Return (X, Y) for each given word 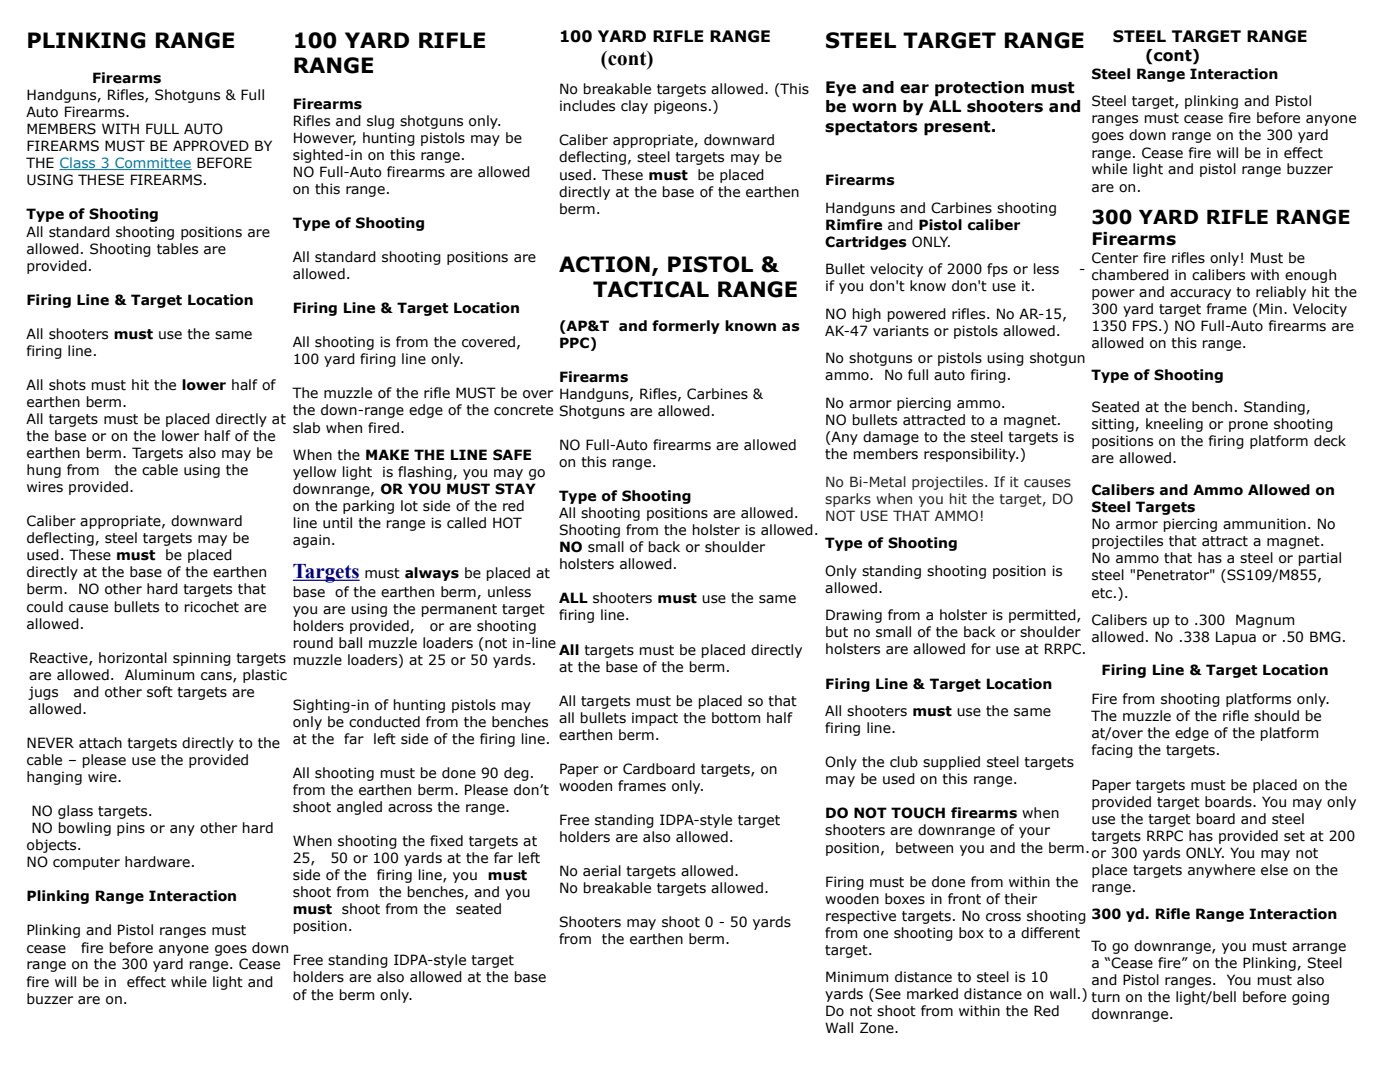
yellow (314, 473)
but (837, 632)
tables (177, 249)
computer (86, 863)
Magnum (1265, 621)
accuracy (1200, 294)
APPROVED (211, 146)
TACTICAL (651, 289)
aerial (602, 871)
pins (131, 829)
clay (634, 107)
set (1294, 836)
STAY (515, 489)
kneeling (1174, 425)
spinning (202, 659)
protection (979, 89)
